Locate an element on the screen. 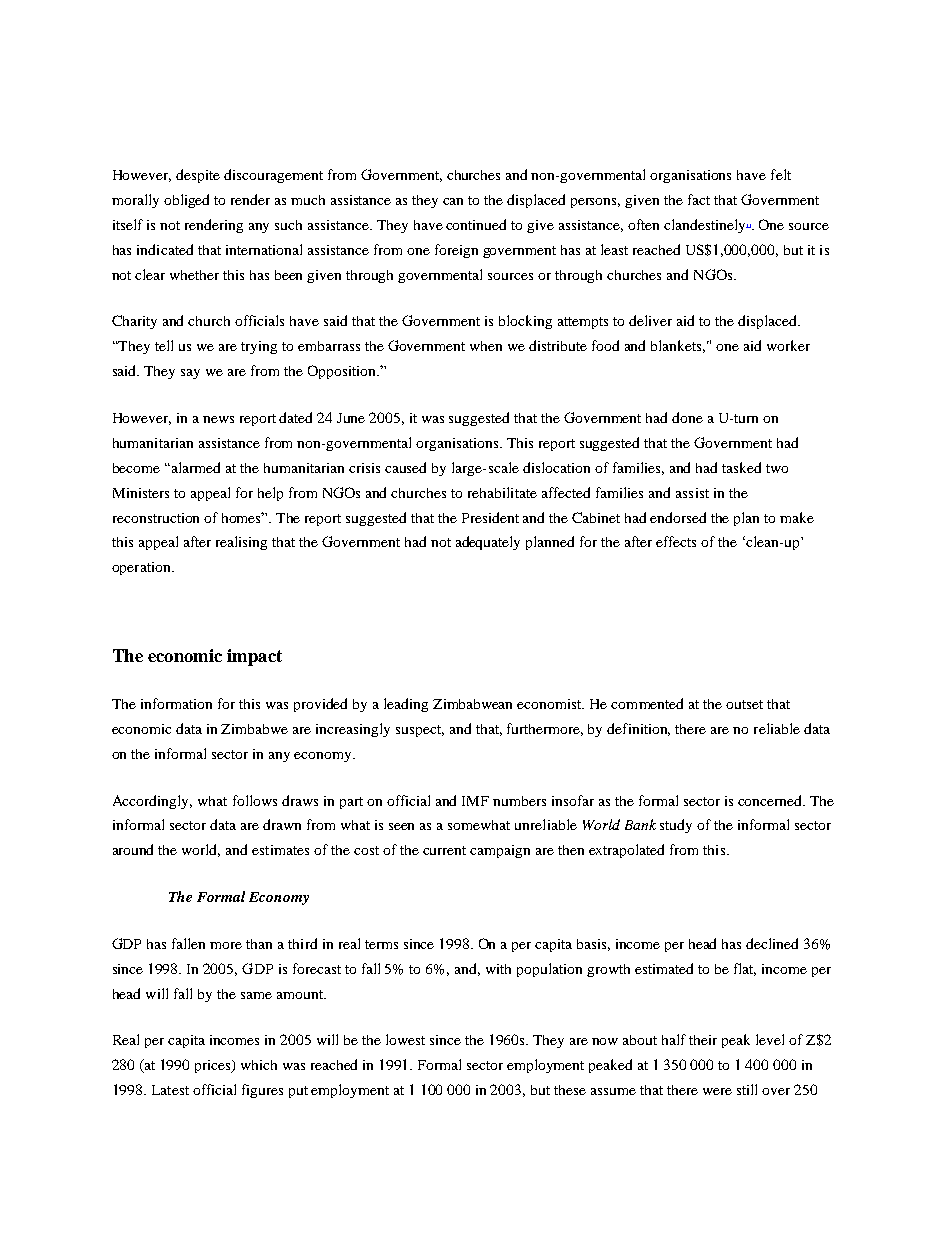  obliged is located at coordinates (186, 201).
